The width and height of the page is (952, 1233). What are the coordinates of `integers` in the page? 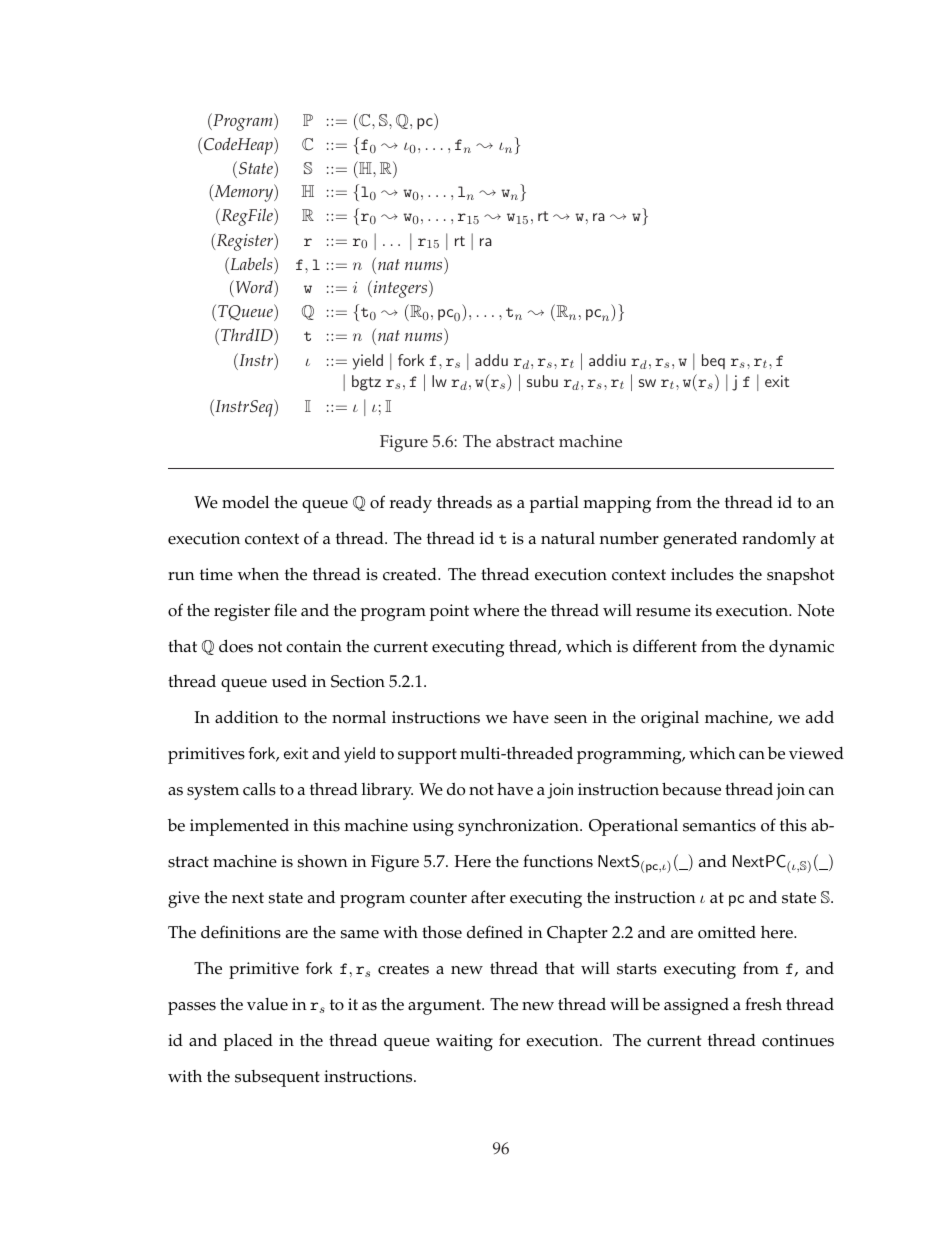 It's located at (400, 289).
